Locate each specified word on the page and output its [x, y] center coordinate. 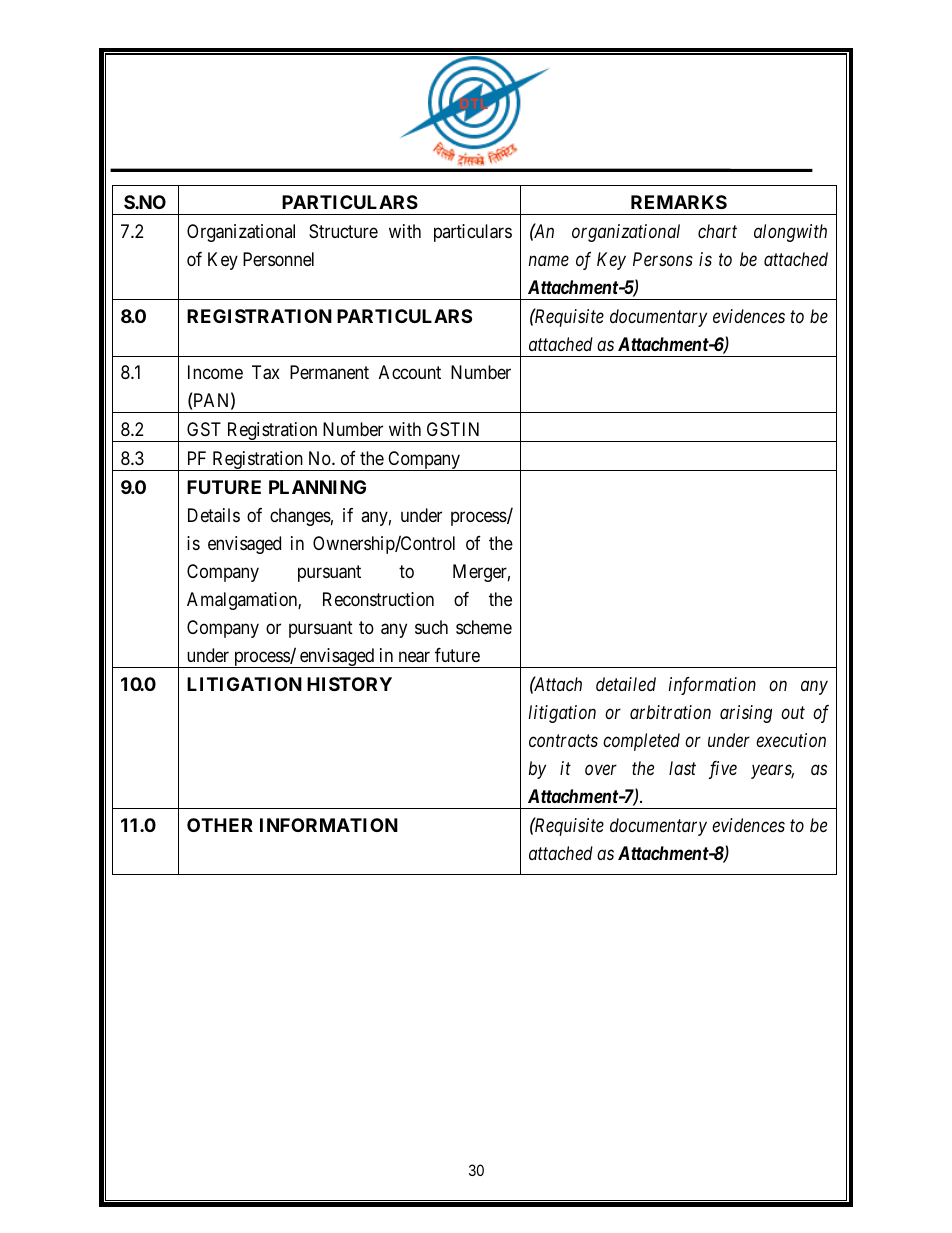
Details [214, 515]
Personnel [278, 259]
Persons [663, 259]
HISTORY [349, 684]
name [549, 261]
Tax [266, 372]
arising [746, 714]
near [414, 657]
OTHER [220, 825]
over [601, 770]
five [723, 770]
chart [717, 231]
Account [410, 372]
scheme [484, 627]
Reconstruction [378, 599]
